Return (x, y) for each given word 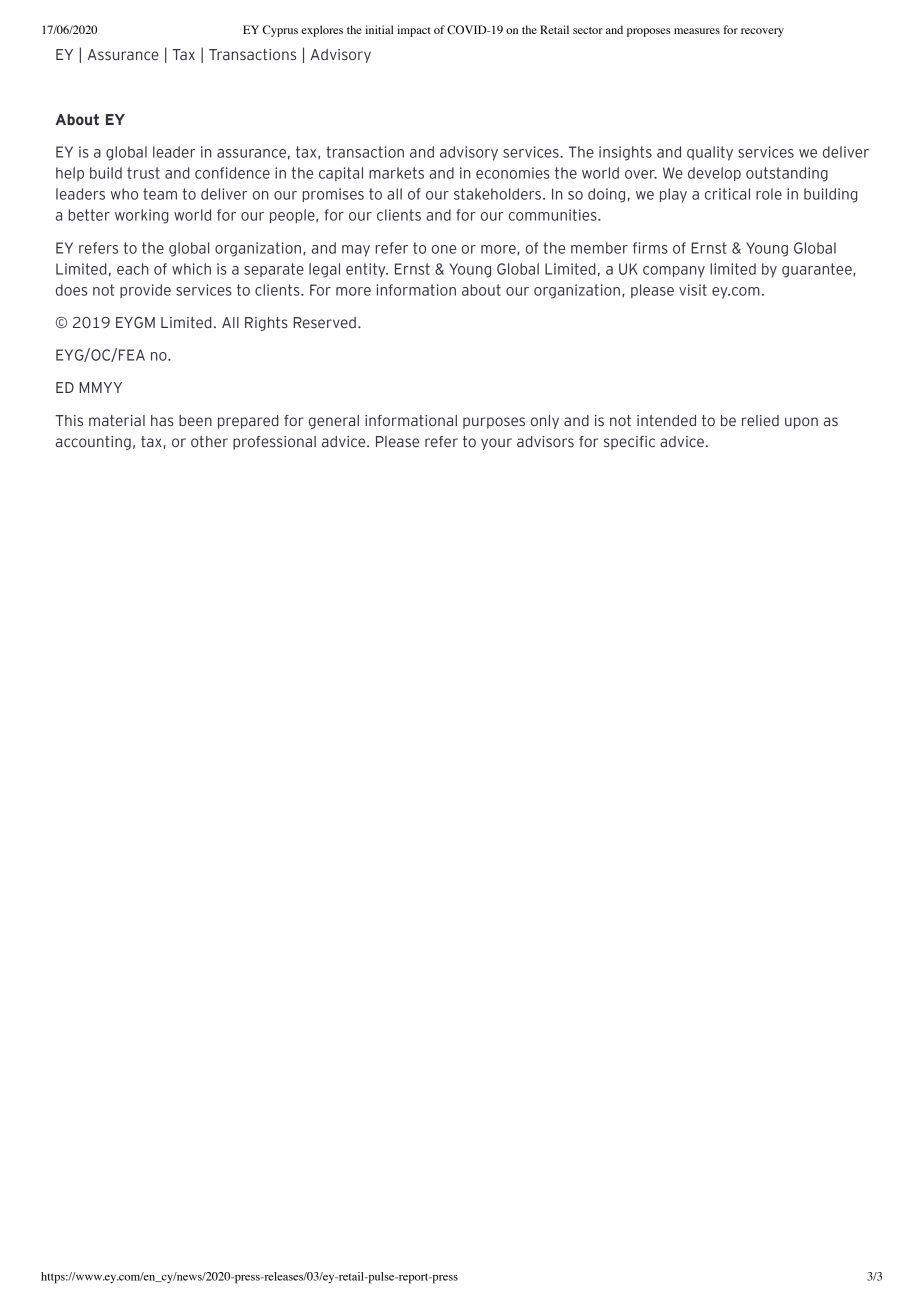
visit (693, 290)
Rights (266, 324)
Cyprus (280, 31)
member (599, 248)
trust (143, 173)
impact (414, 31)
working (142, 216)
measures (697, 31)
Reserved (324, 323)
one (444, 249)
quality (710, 153)
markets (396, 173)
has (162, 421)
